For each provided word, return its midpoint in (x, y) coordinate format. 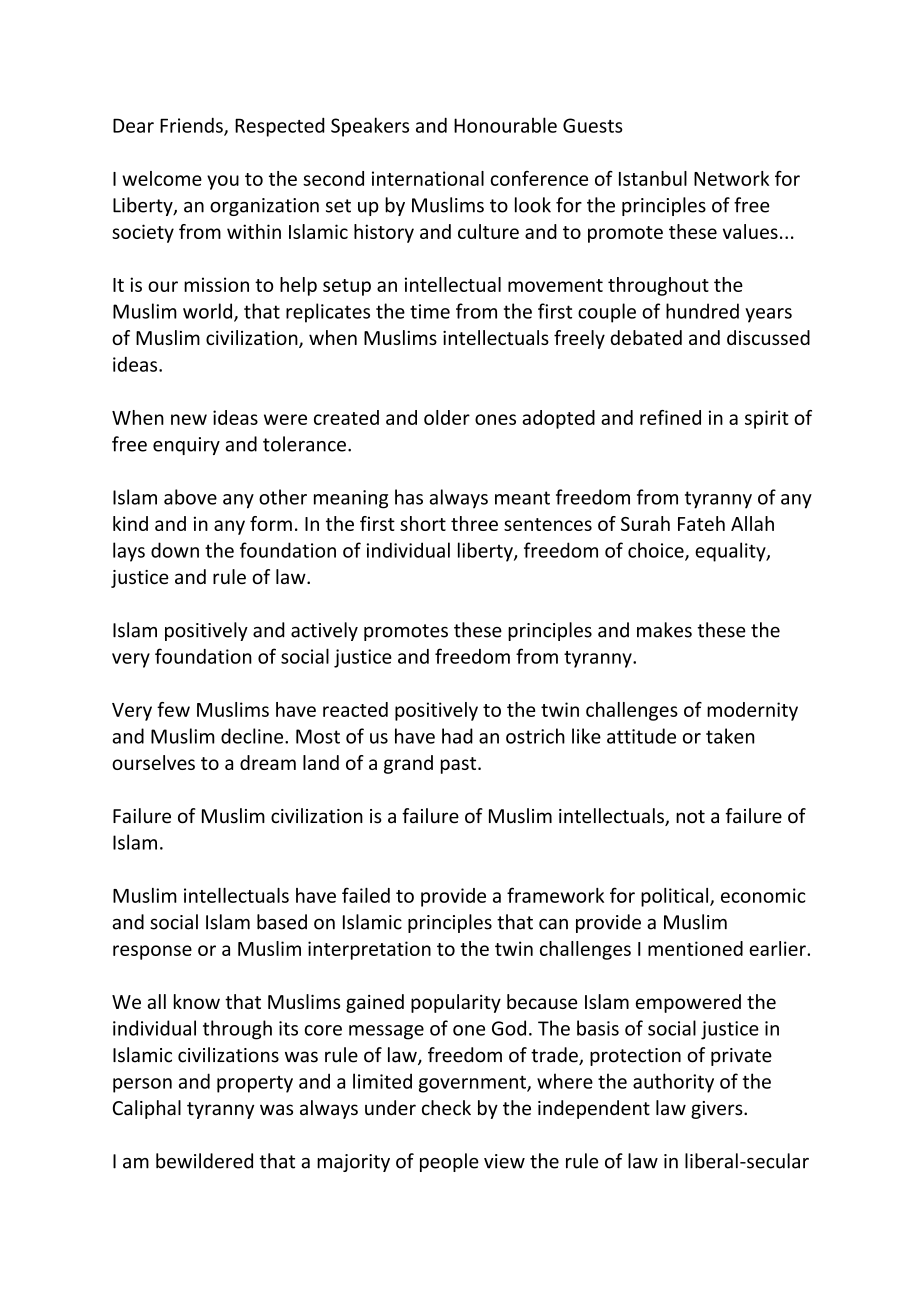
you (223, 182)
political (676, 897)
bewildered (204, 1161)
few (173, 709)
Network (731, 178)
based (282, 922)
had (457, 736)
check (446, 1108)
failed (366, 895)
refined (670, 417)
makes (664, 630)
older (447, 417)
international (428, 178)
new (189, 419)
